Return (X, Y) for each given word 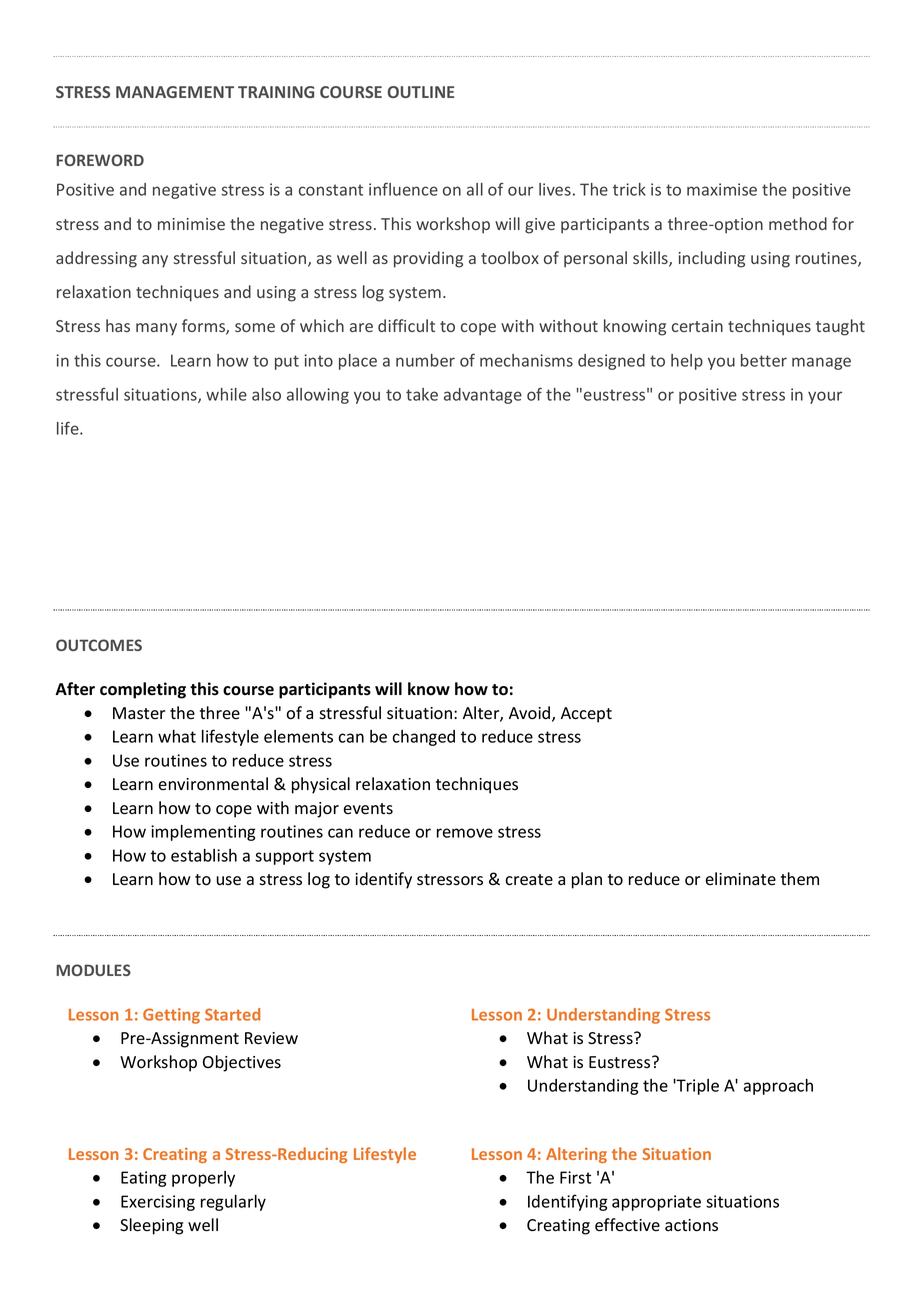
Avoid (531, 714)
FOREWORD (100, 160)
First (575, 1177)
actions (691, 1225)
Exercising (158, 1203)
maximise (722, 189)
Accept (586, 715)
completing (143, 690)
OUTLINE (421, 92)
